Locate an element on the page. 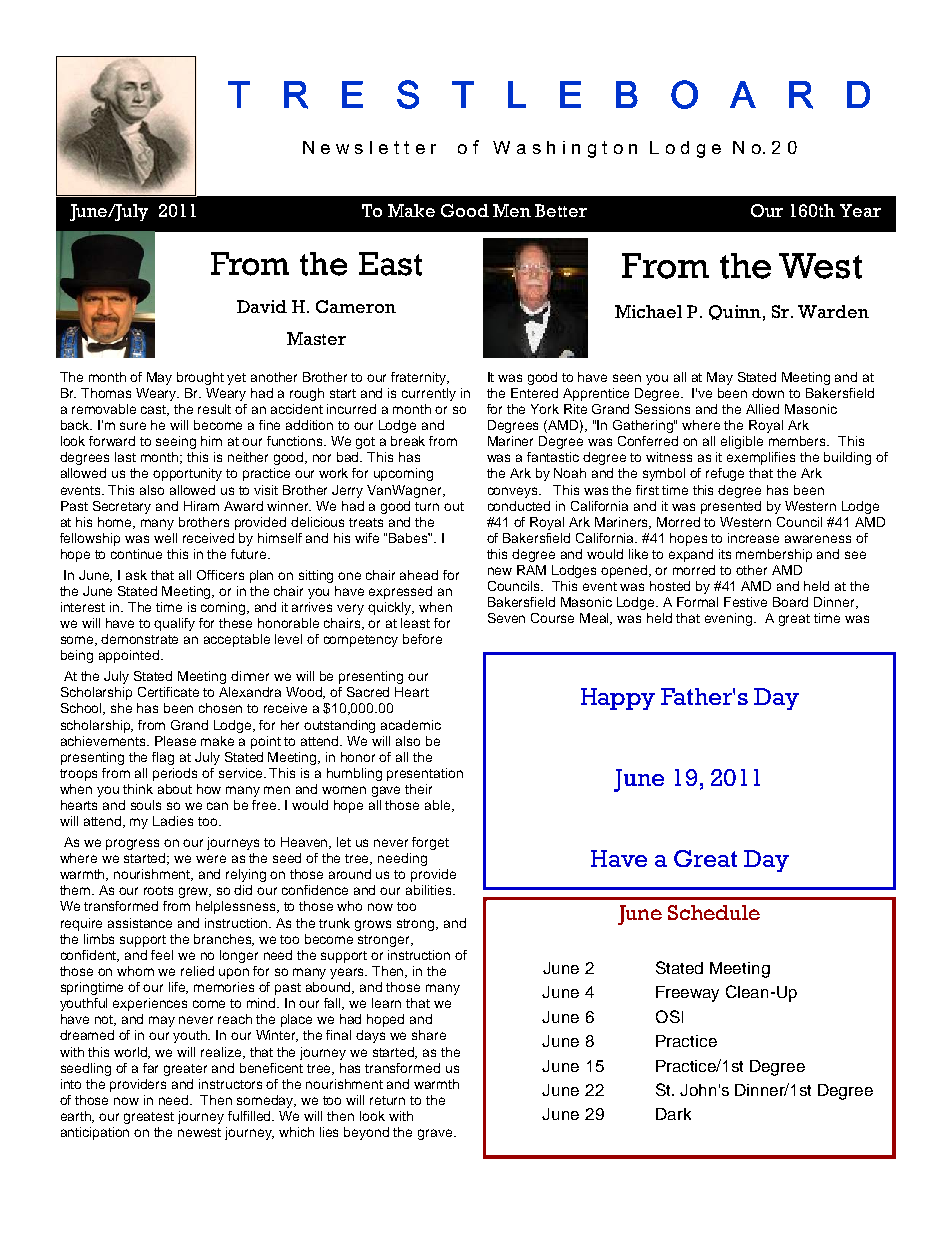  break is located at coordinates (408, 441).
